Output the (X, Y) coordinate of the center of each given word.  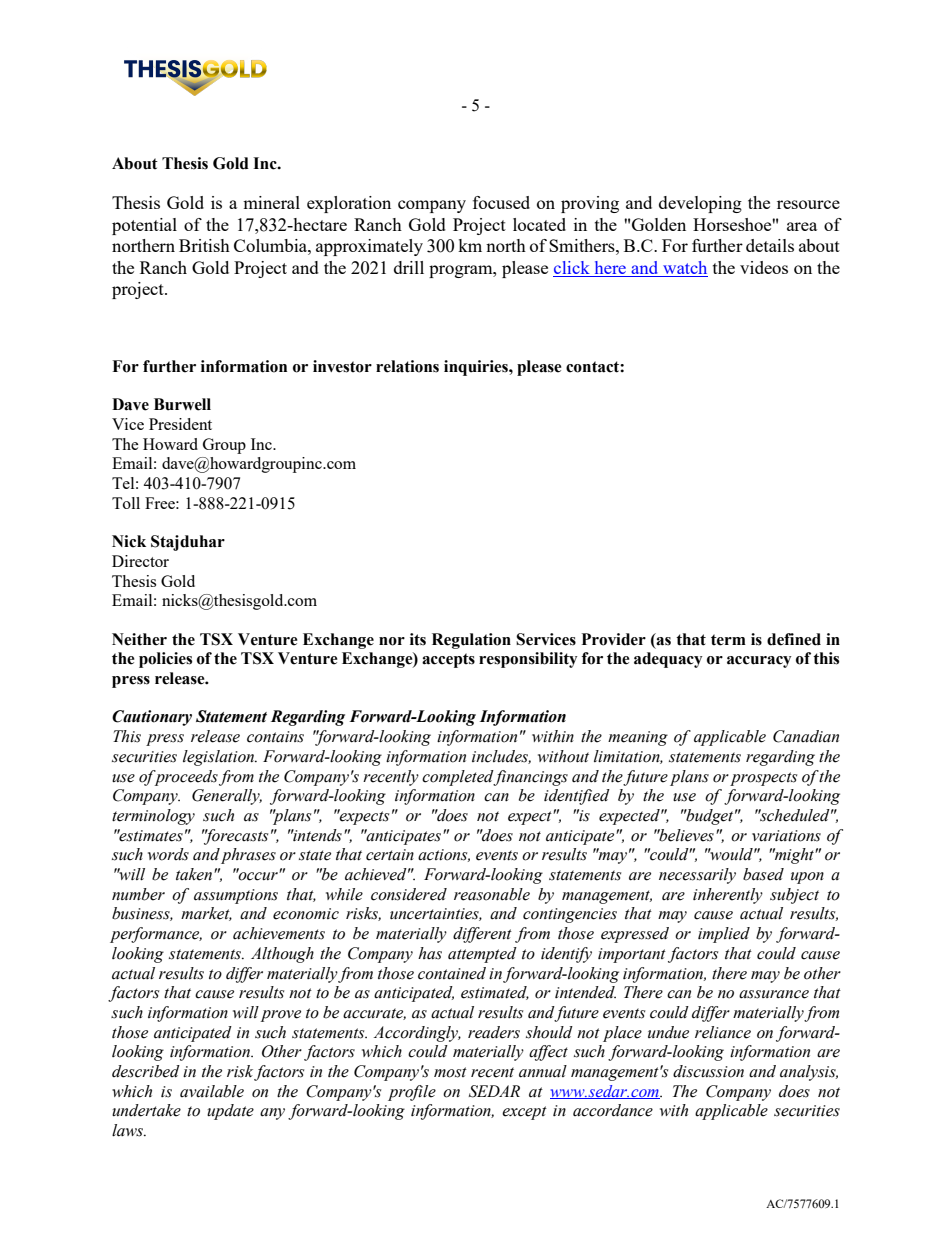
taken (194, 874)
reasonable (492, 894)
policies (165, 660)
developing (700, 204)
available (212, 1091)
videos (764, 267)
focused (501, 202)
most (450, 1072)
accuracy (759, 662)
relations (407, 366)
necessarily (697, 876)
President (180, 424)
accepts (448, 660)
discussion (708, 1071)
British (204, 245)
